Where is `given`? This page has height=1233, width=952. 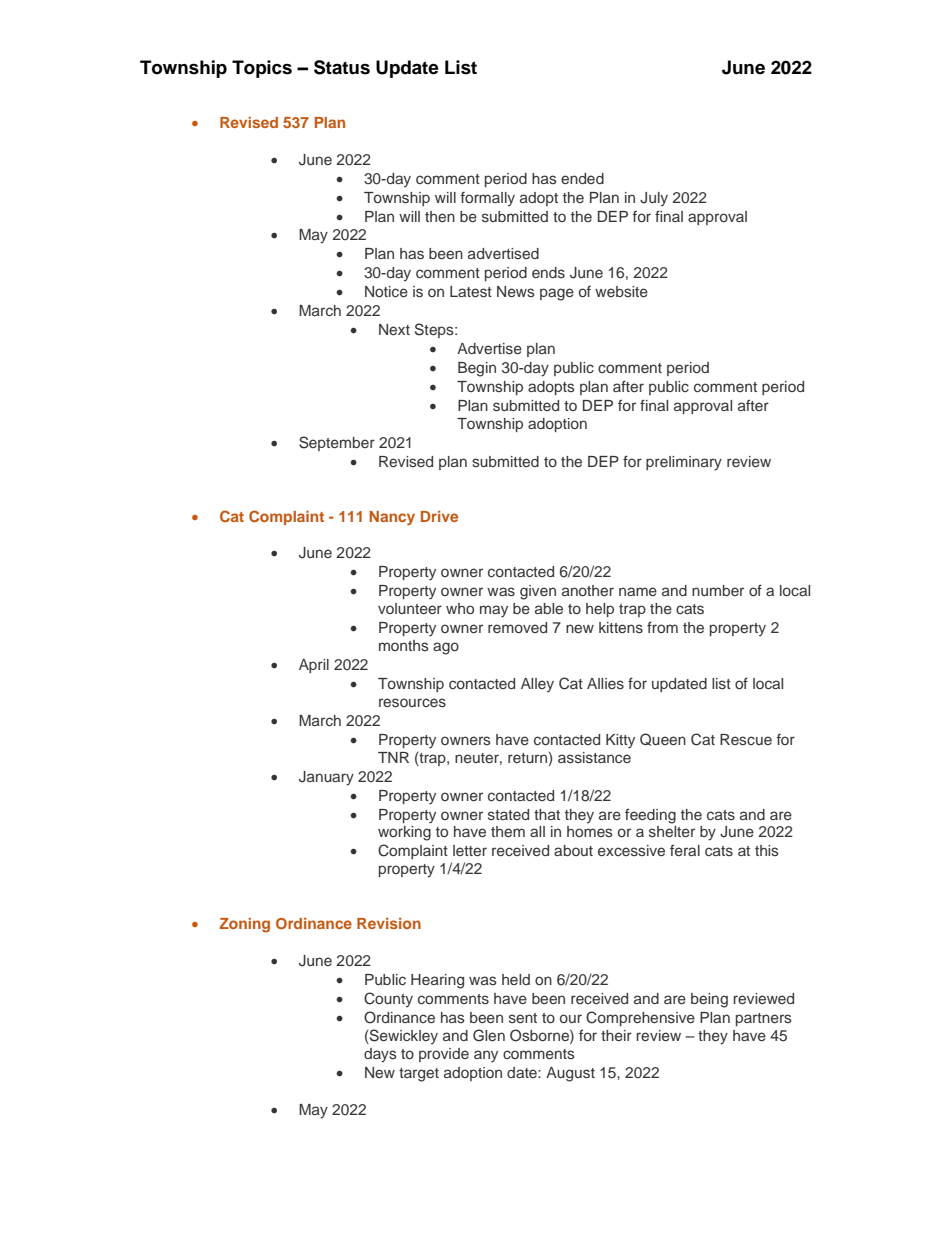 given is located at coordinates (538, 592).
